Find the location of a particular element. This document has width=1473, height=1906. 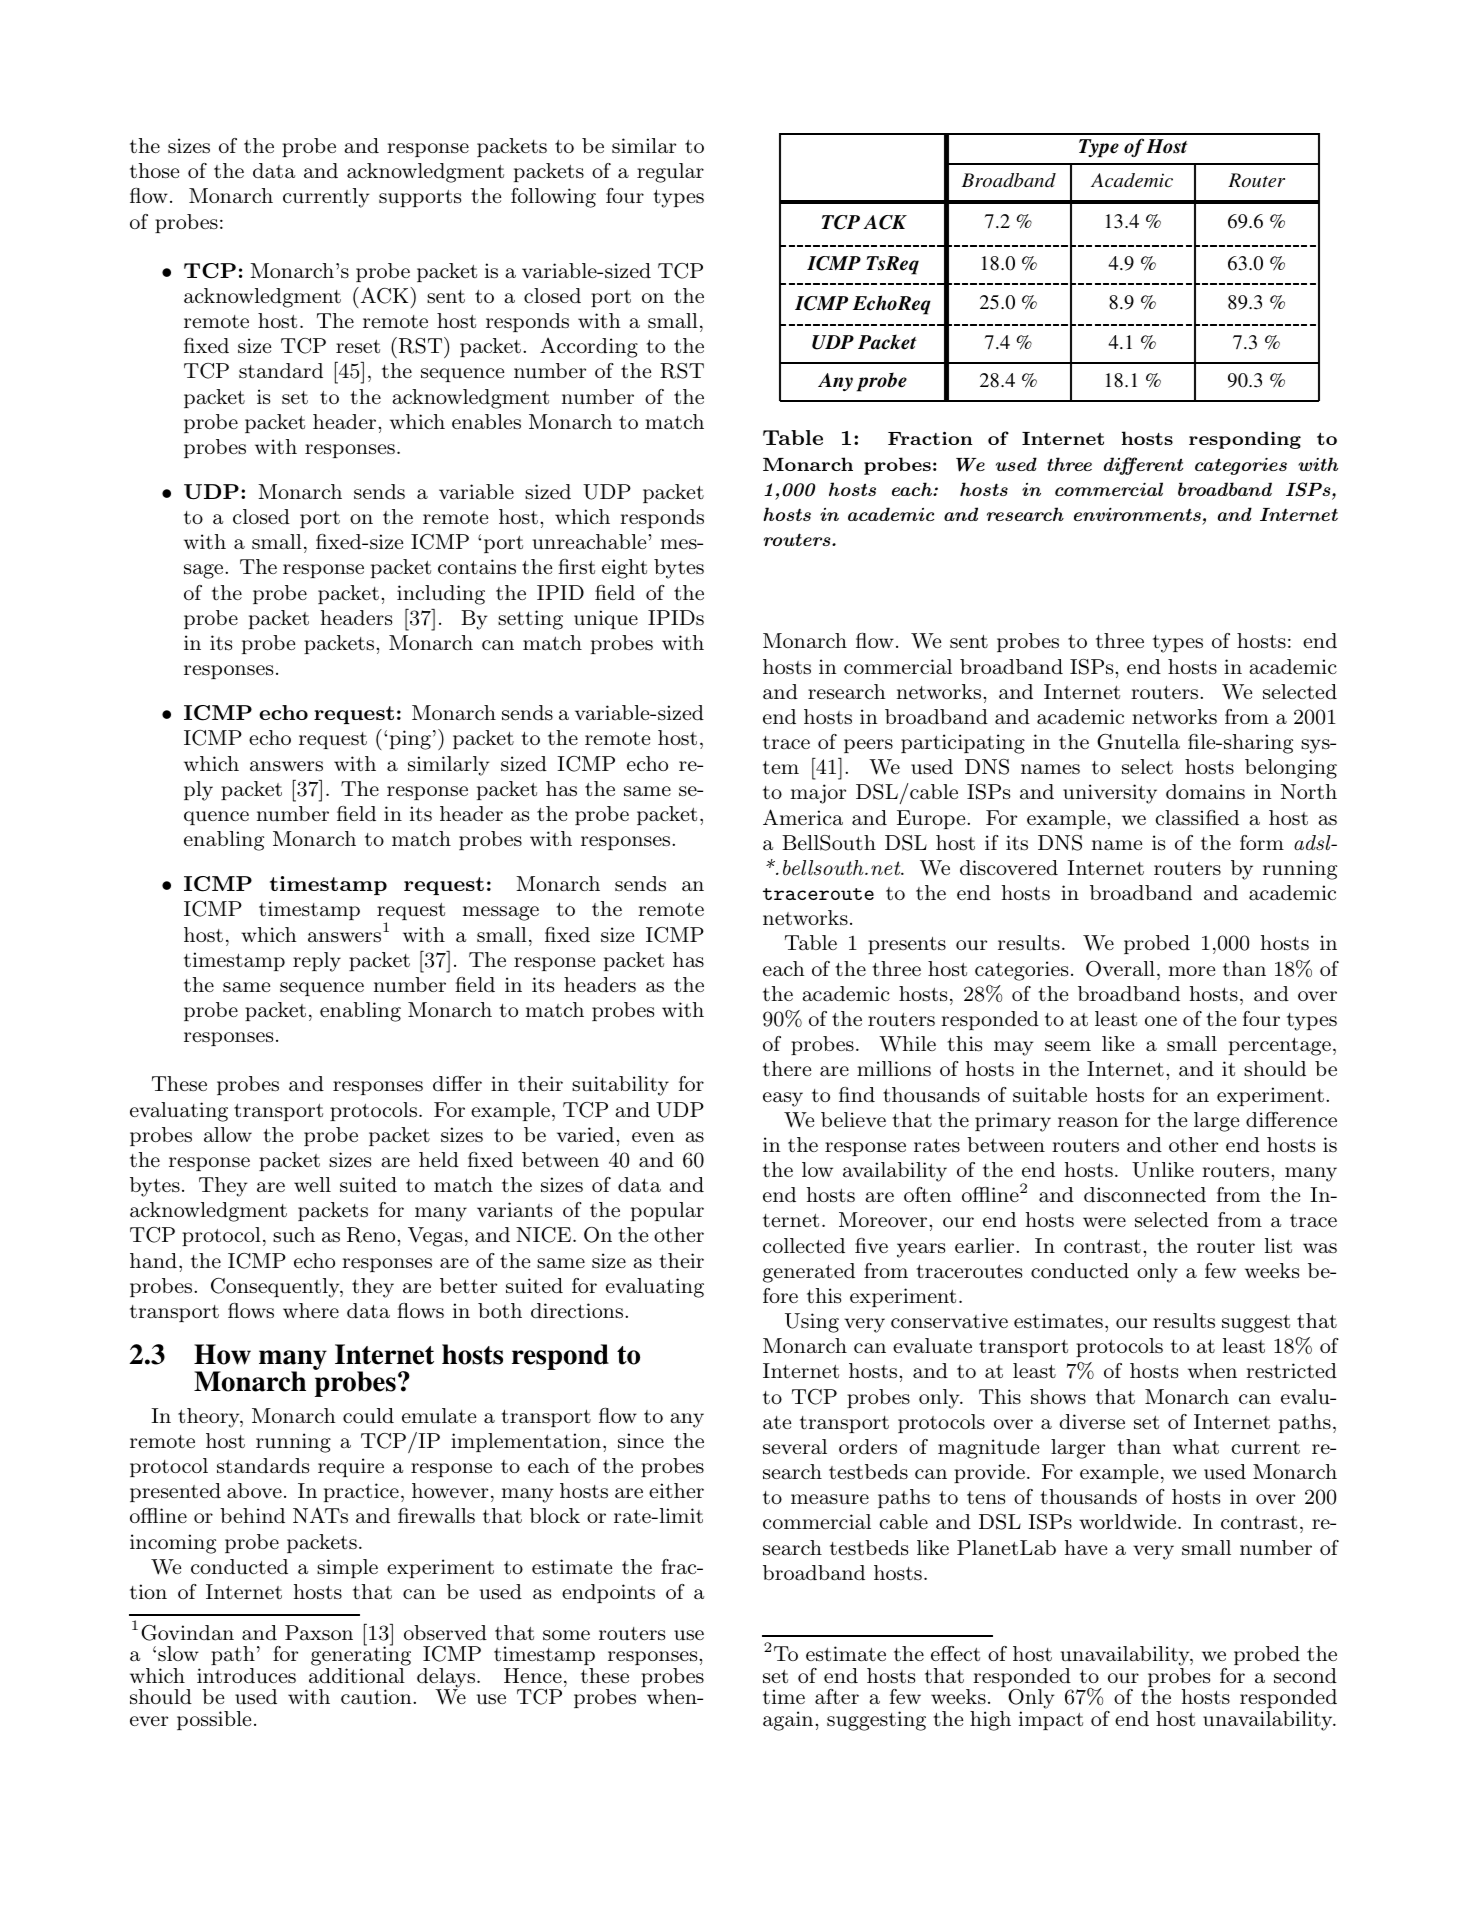

environments is located at coordinates (1137, 514).
